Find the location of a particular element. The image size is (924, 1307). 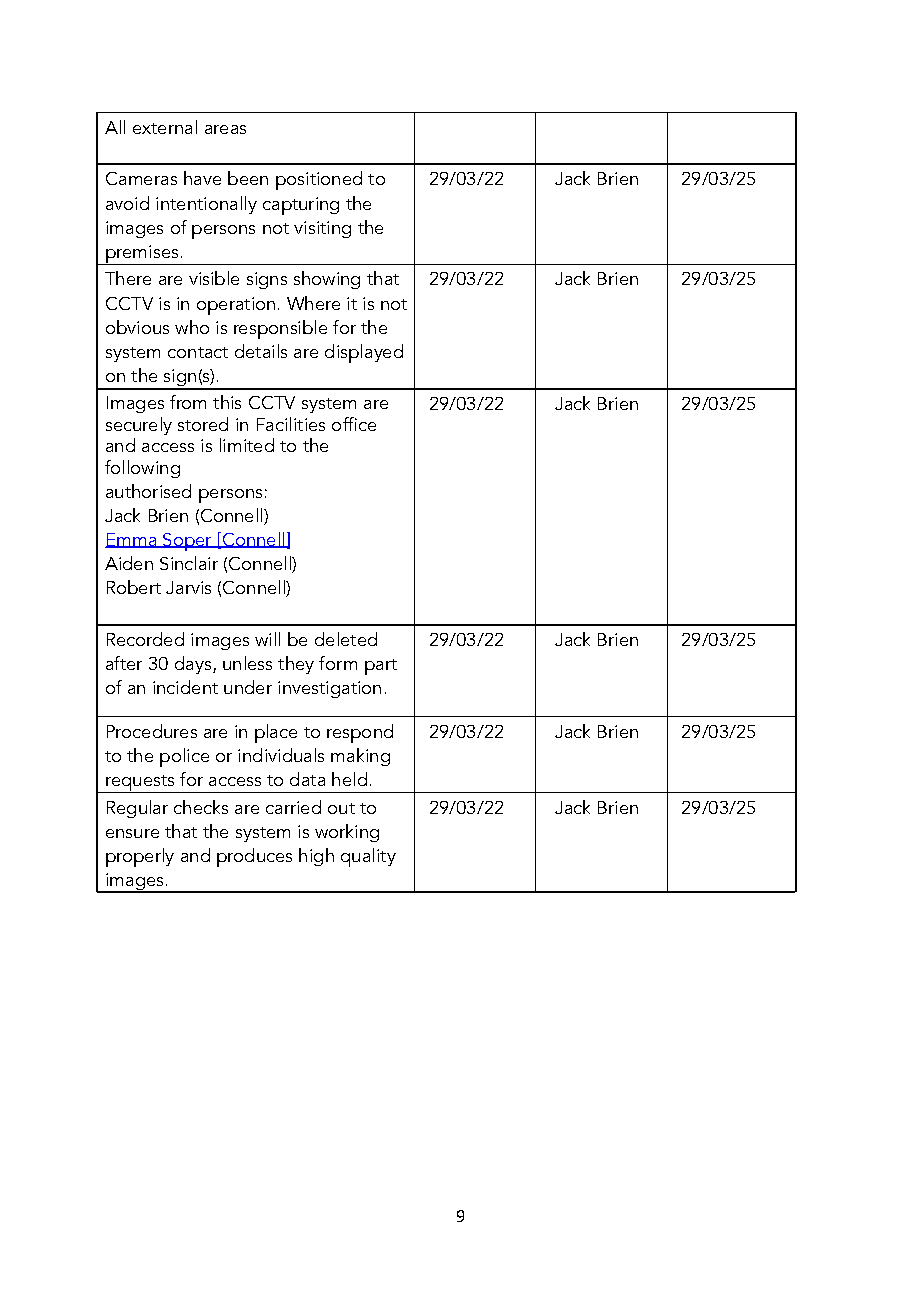

been is located at coordinates (248, 178).
